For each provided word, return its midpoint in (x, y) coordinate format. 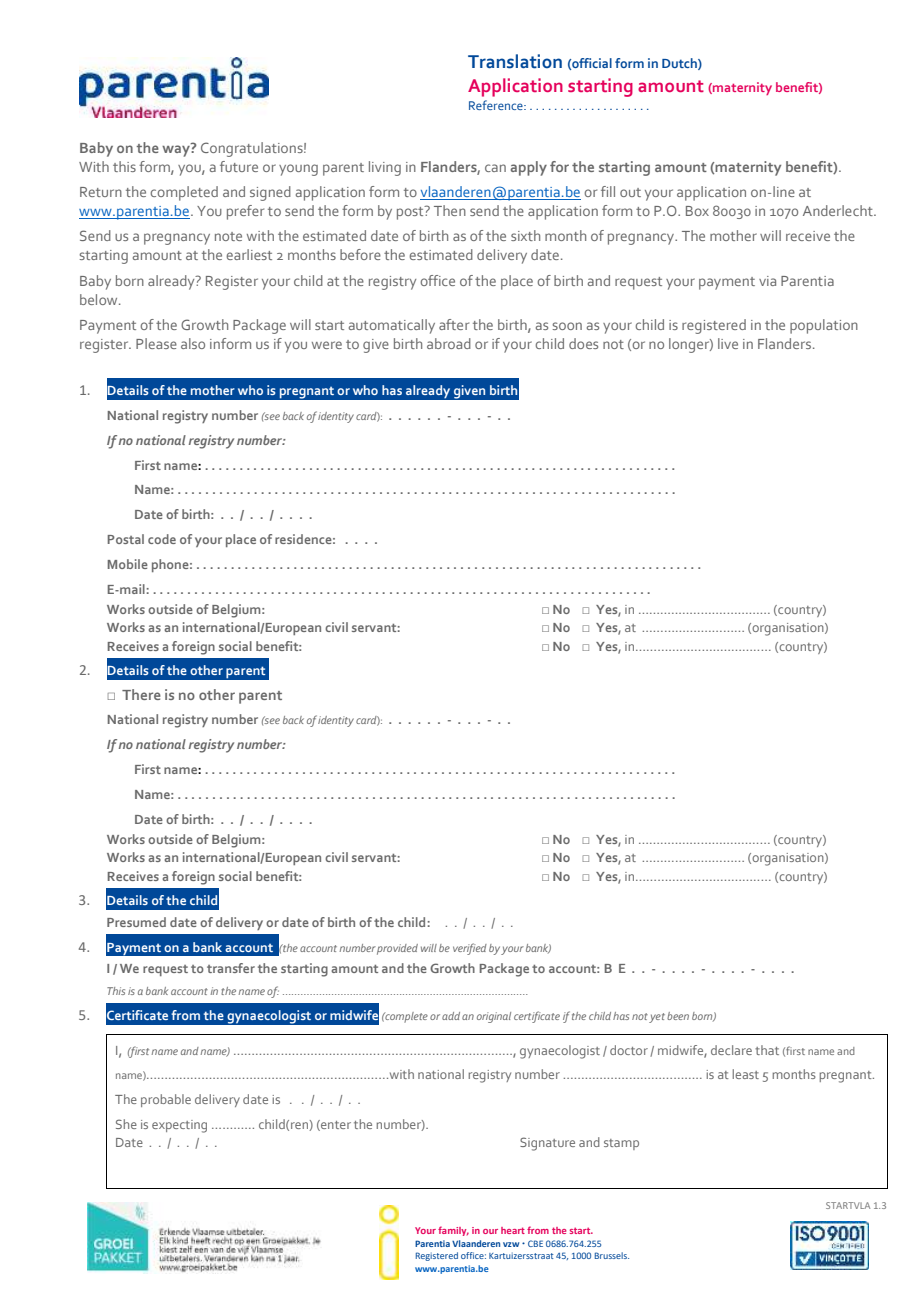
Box (697, 211)
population (824, 326)
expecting (179, 1126)
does (583, 343)
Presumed (136, 922)
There (141, 694)
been (678, 1016)
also (193, 343)
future (239, 166)
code (162, 539)
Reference (497, 105)
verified (470, 949)
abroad (449, 343)
